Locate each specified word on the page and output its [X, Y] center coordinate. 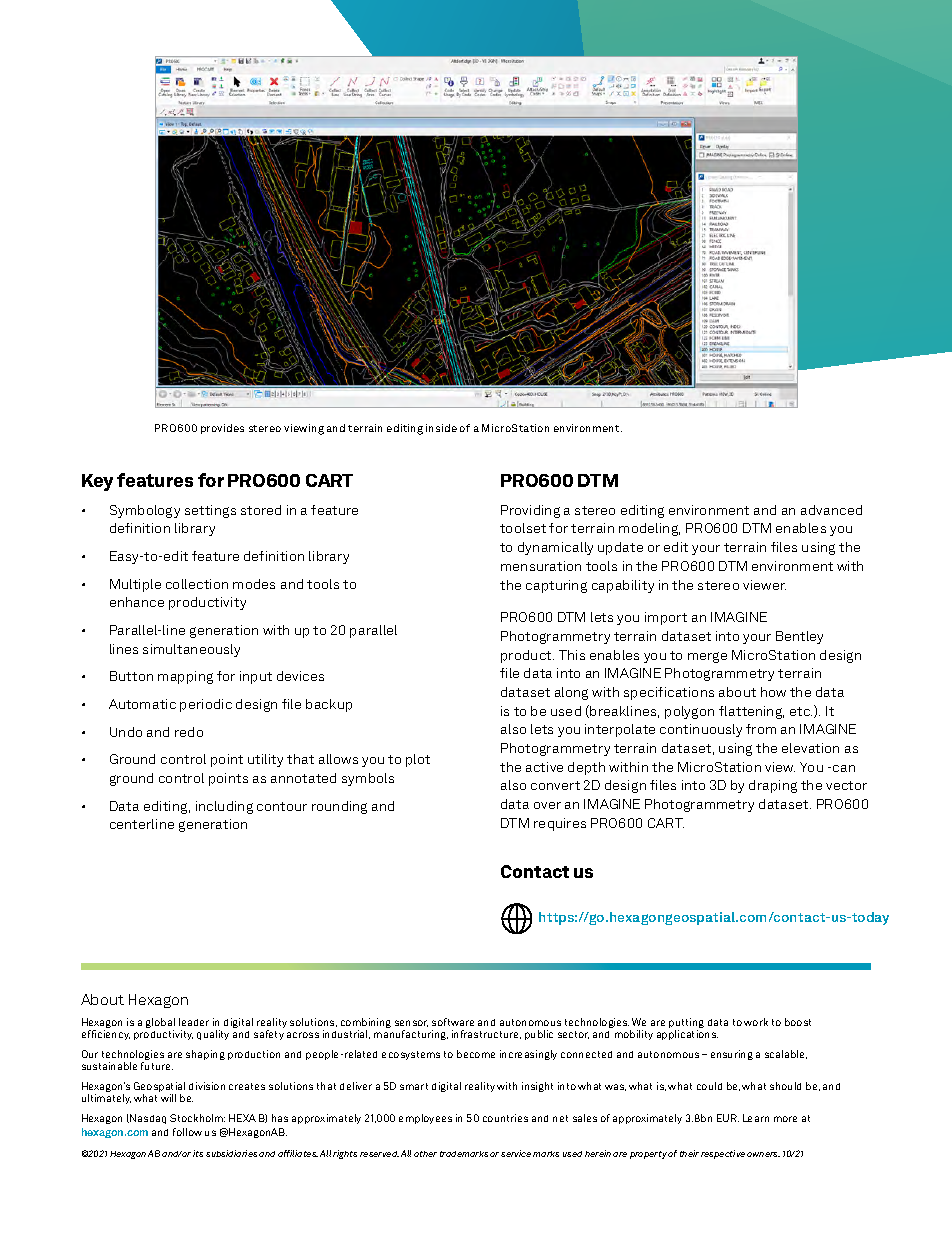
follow [187, 1132]
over [547, 805]
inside [441, 428]
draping [773, 786]
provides [222, 429]
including [224, 807]
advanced [831, 510]
